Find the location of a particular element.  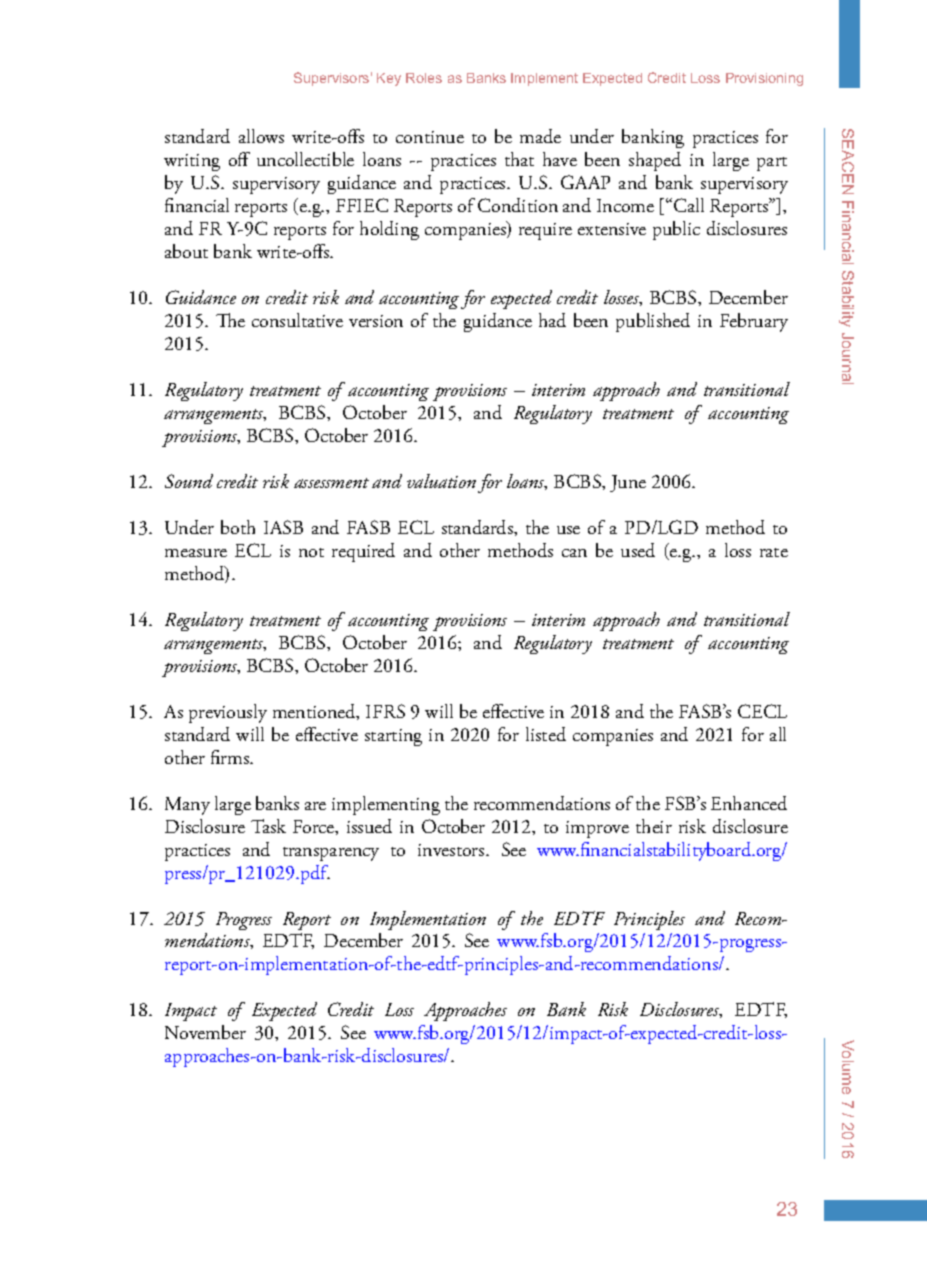

can is located at coordinates (574, 553).
